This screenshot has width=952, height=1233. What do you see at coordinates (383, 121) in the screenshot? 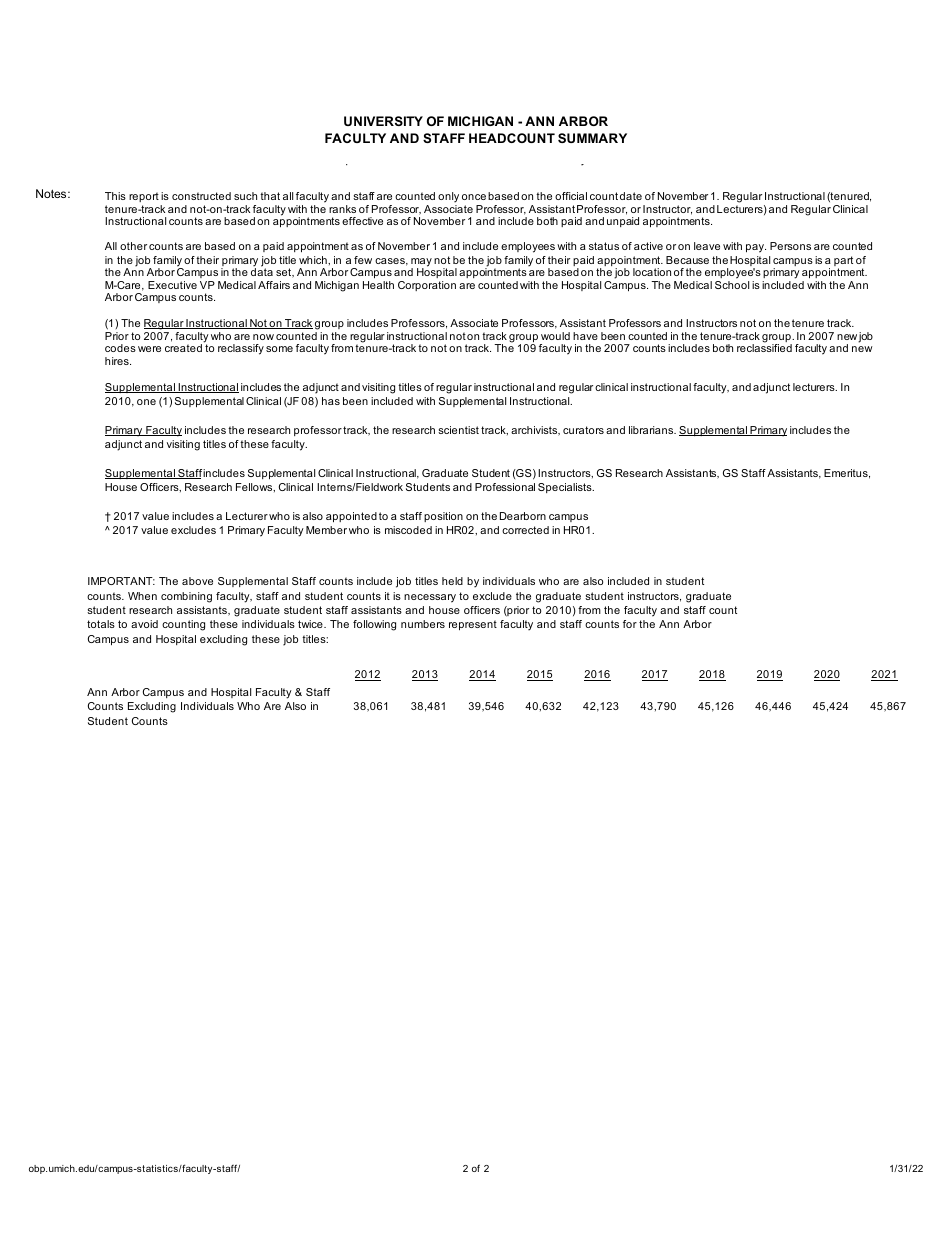
I see `UNIVERSITY` at bounding box center [383, 121].
